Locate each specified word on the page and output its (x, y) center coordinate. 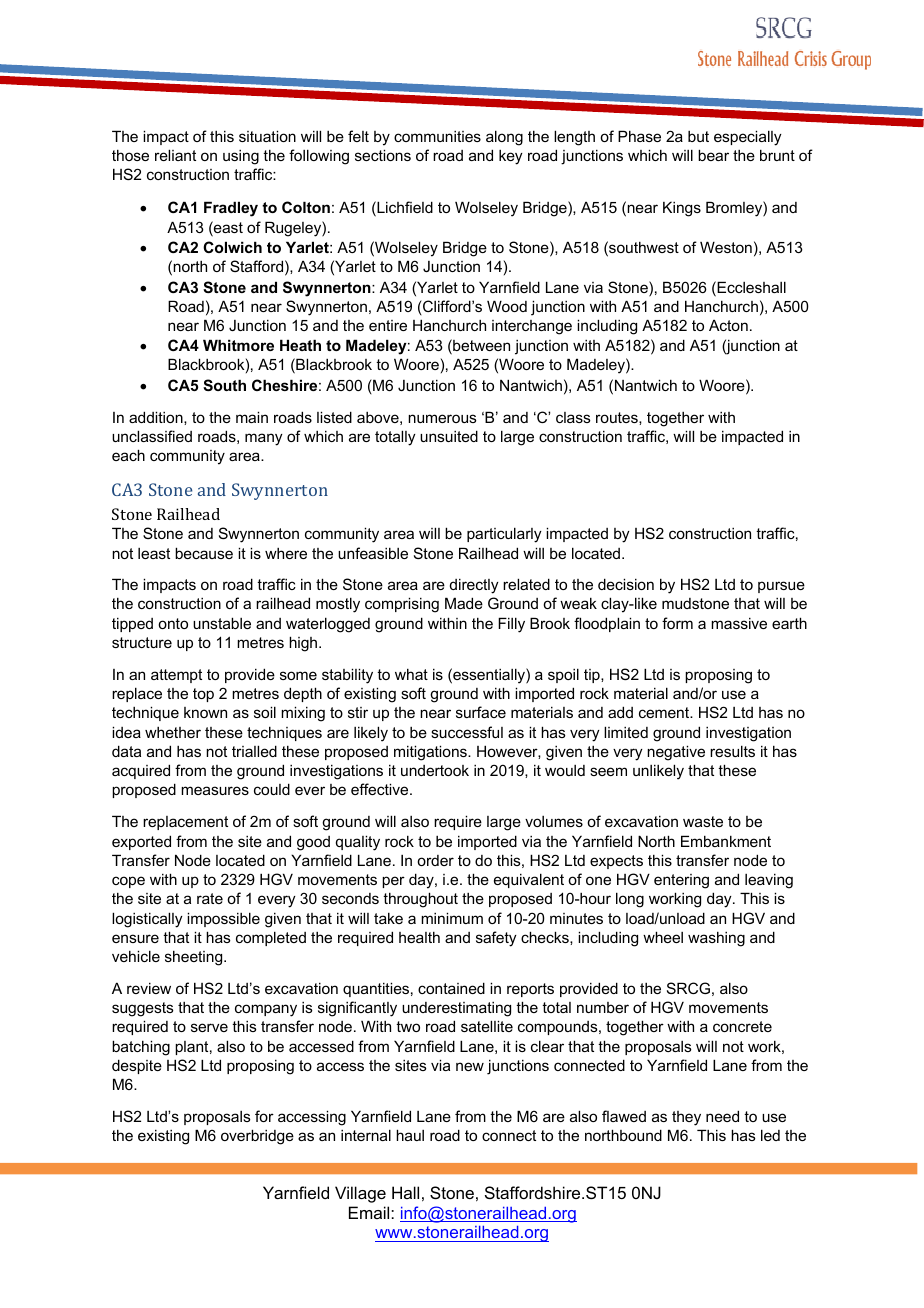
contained (451, 988)
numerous (442, 418)
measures (215, 790)
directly (474, 586)
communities (437, 136)
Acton (728, 325)
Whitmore (238, 345)
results (732, 751)
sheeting (195, 958)
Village (360, 1194)
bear (713, 155)
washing (716, 939)
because (204, 553)
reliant (175, 155)
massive (739, 623)
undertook (435, 770)
